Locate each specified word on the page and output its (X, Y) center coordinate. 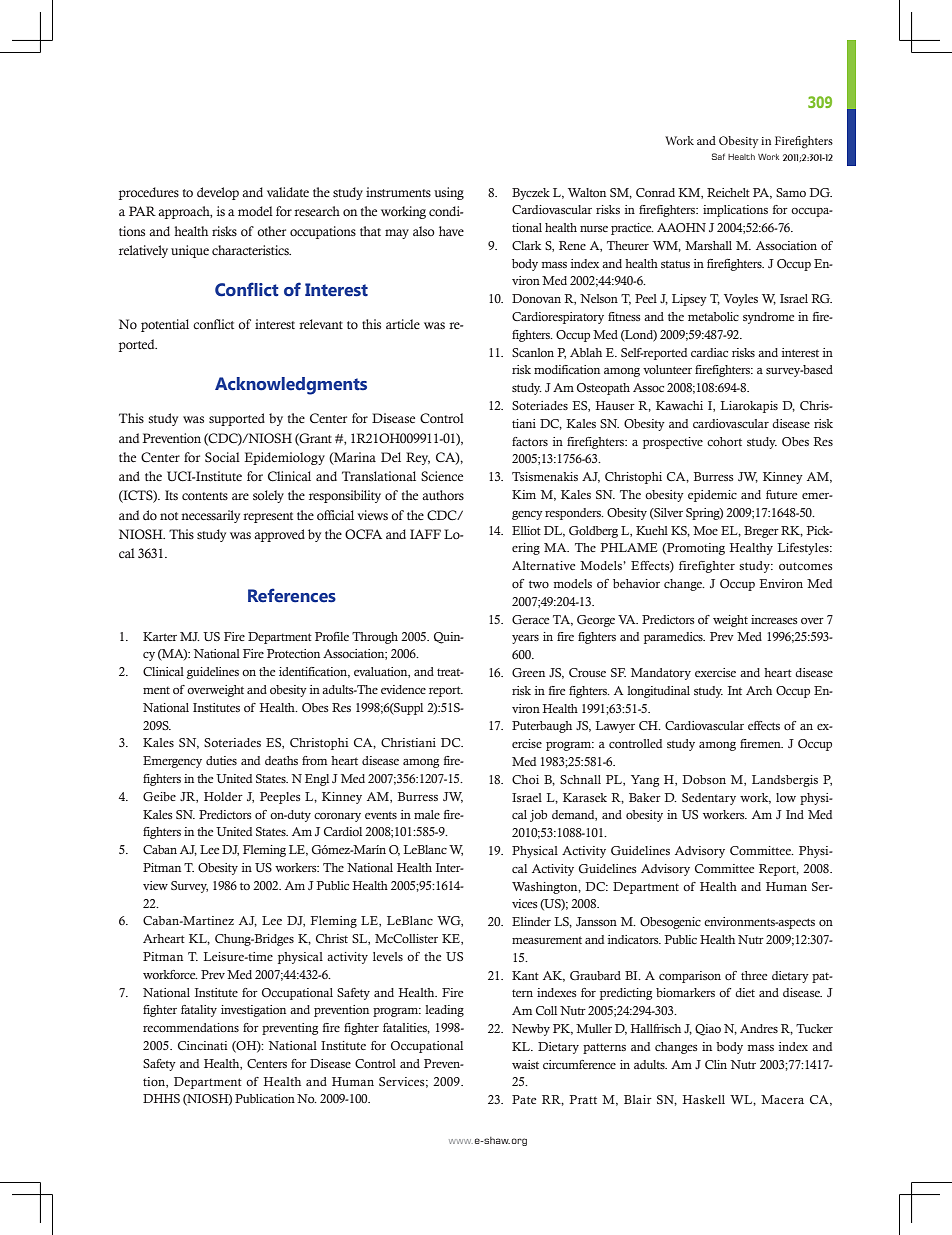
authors (443, 495)
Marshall (708, 245)
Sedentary (709, 799)
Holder (223, 796)
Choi (525, 779)
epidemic (712, 496)
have (451, 231)
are (240, 496)
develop (218, 193)
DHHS (161, 1098)
